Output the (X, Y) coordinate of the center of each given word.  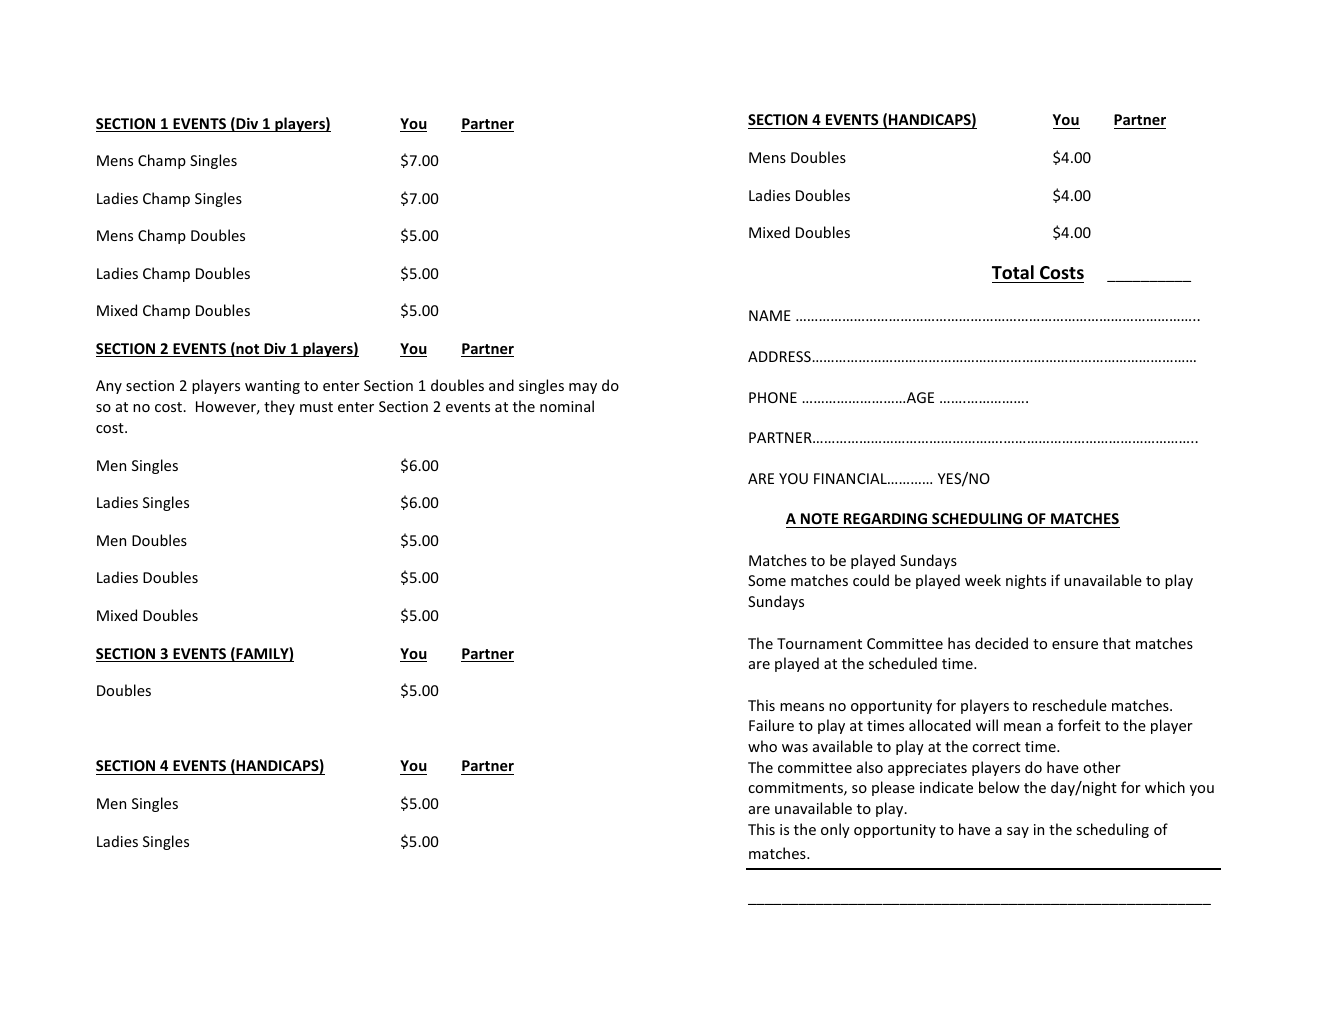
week (983, 580)
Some (767, 580)
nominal (567, 406)
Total (1013, 272)
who (762, 746)
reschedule (1070, 705)
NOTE (819, 520)
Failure (771, 725)
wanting (272, 387)
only (835, 830)
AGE (919, 397)
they (279, 407)
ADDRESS (780, 356)
